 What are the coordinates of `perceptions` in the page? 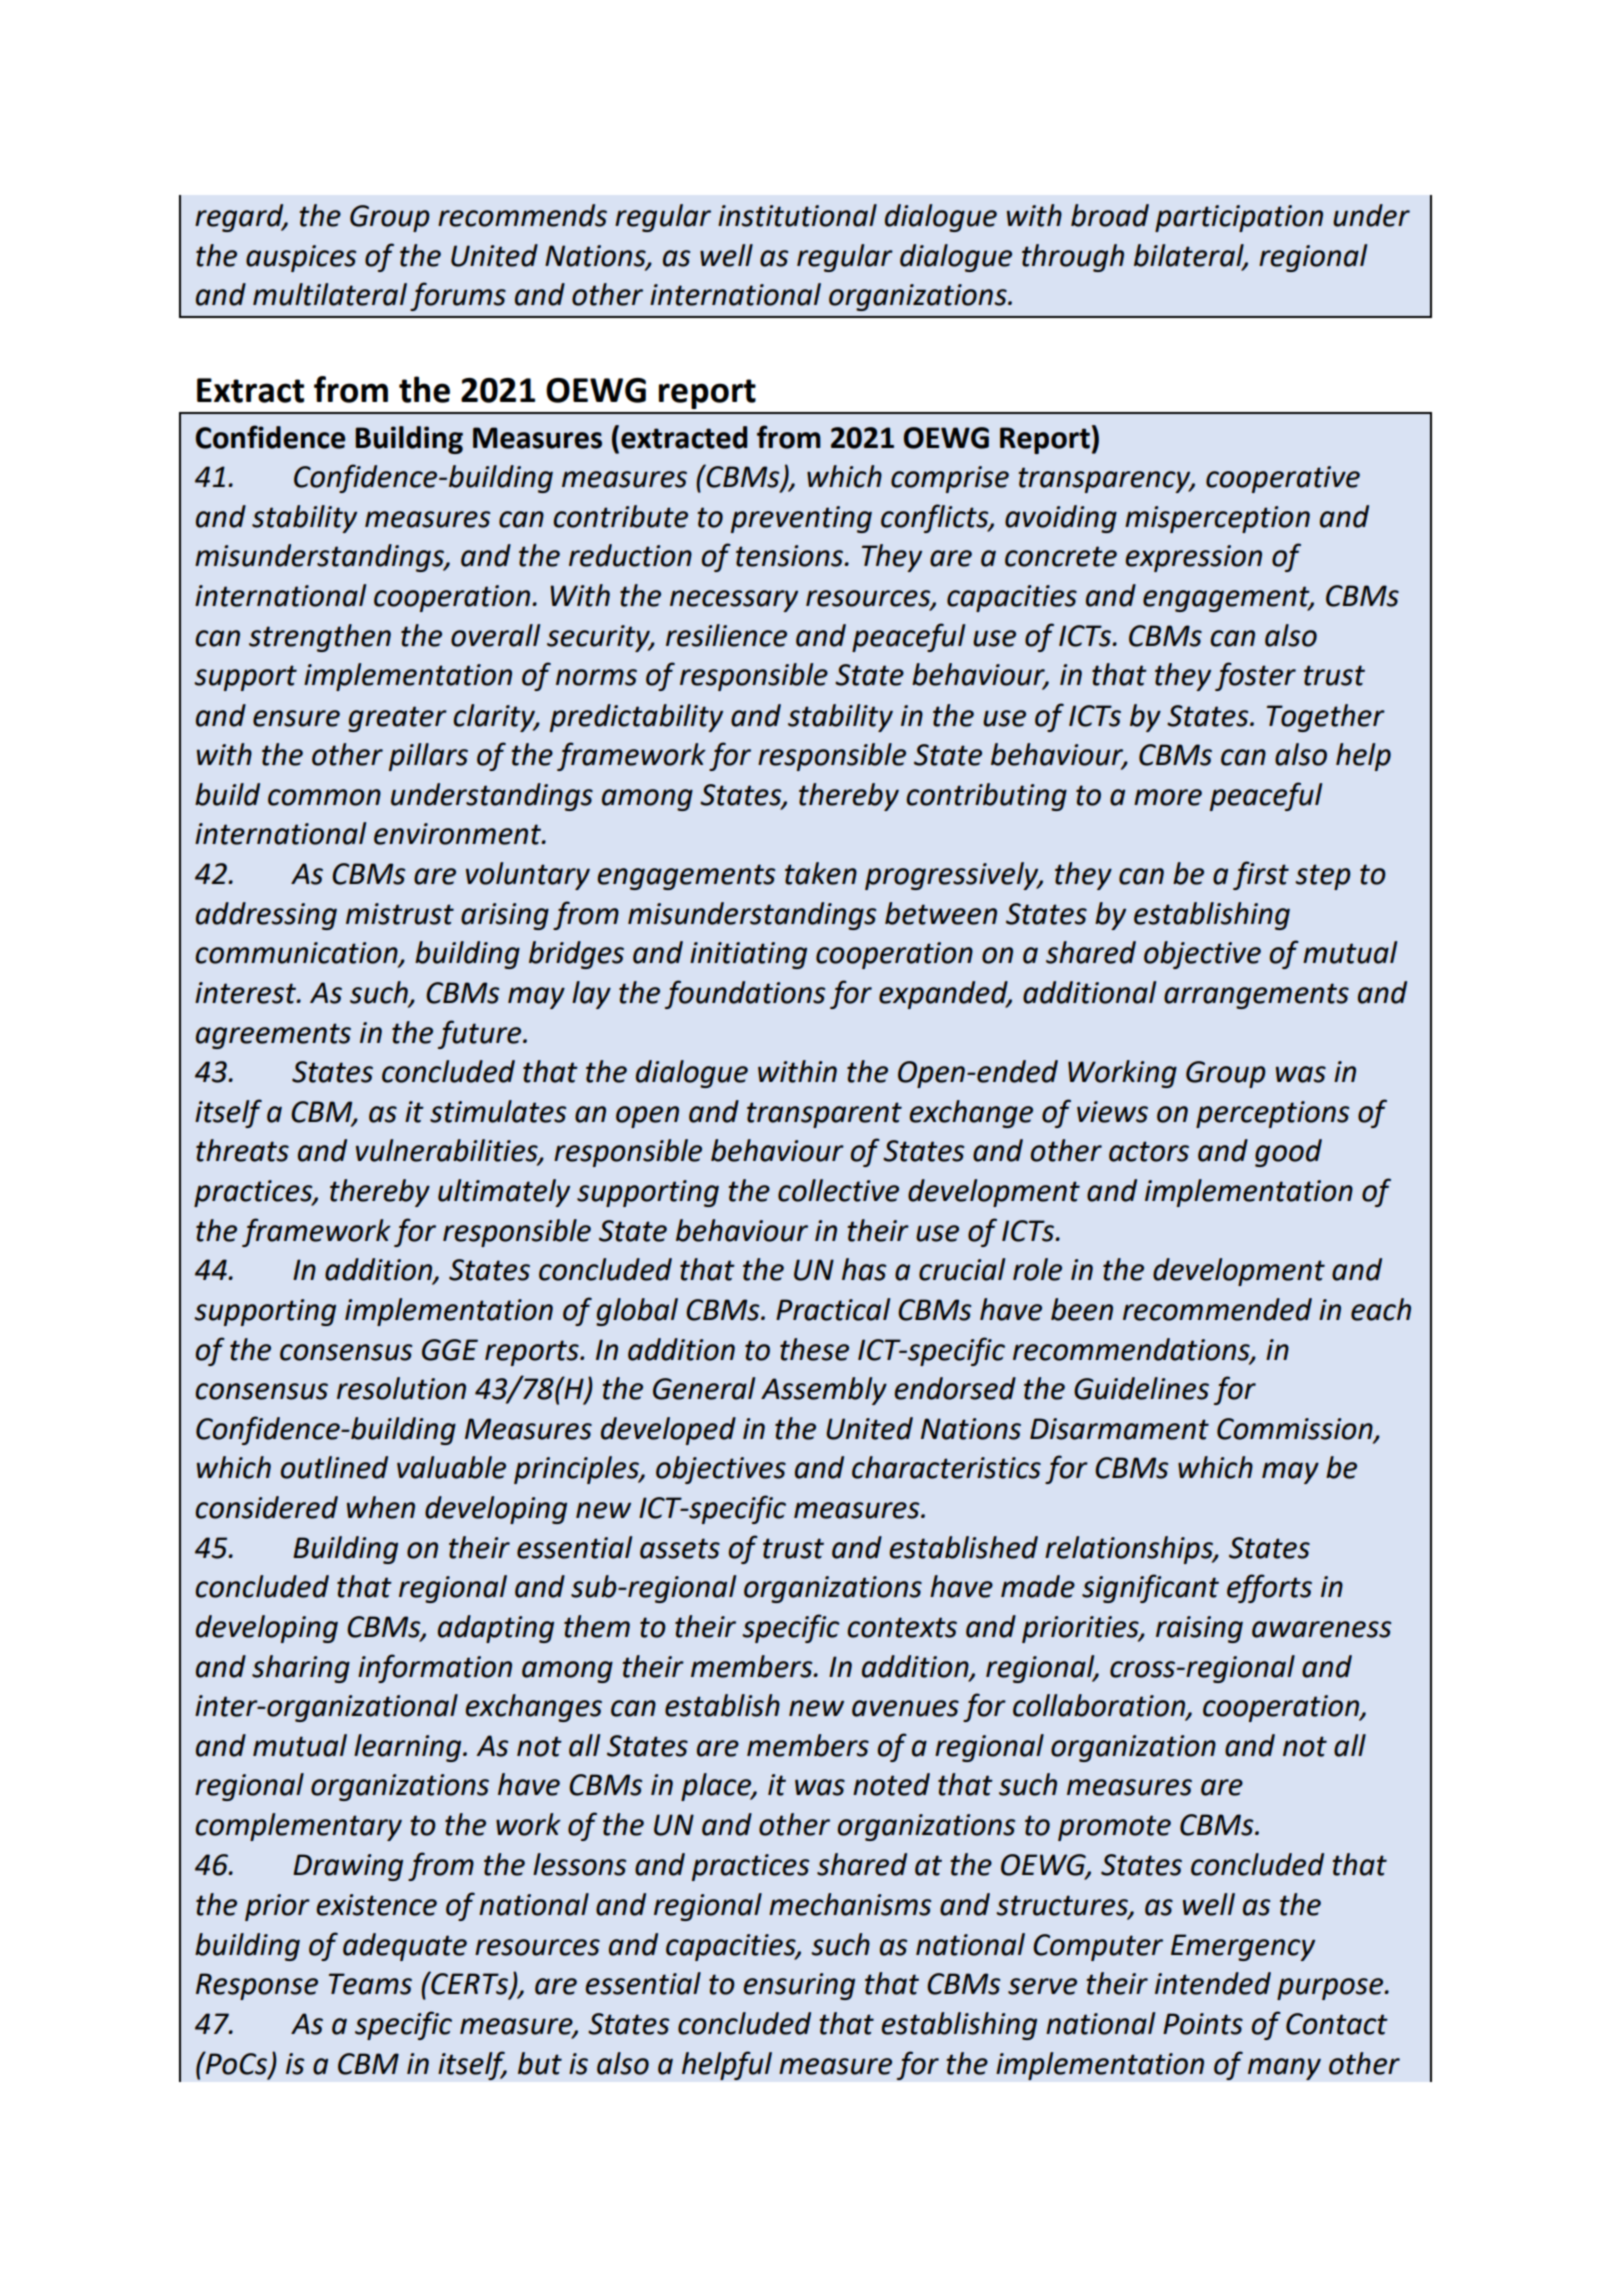 It's located at (1272, 1114).
